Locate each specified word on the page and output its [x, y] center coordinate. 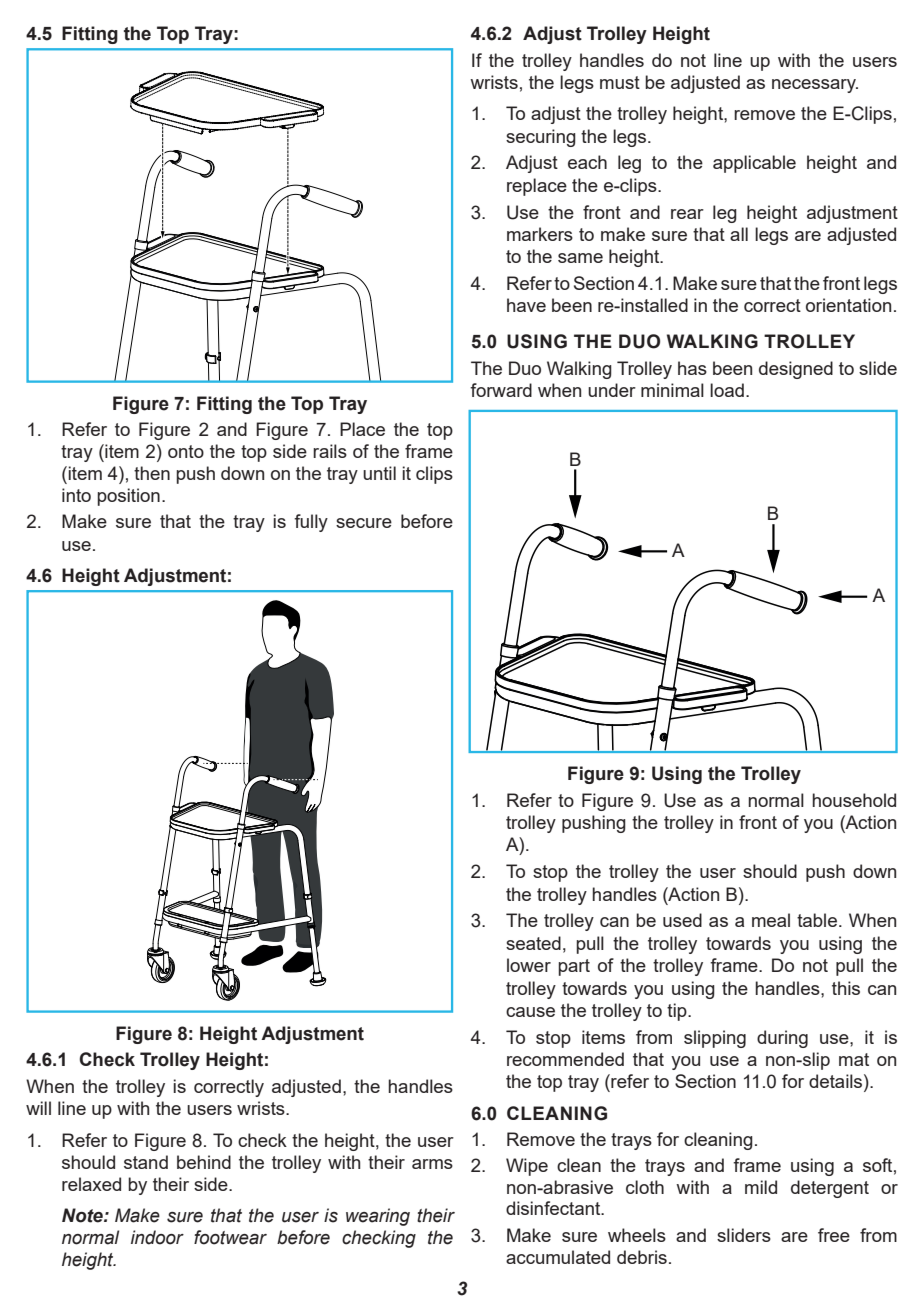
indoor [157, 1237]
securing [541, 138]
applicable [754, 164]
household [854, 800]
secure [364, 523]
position [128, 497]
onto [186, 451]
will [38, 1108]
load [727, 390]
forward [501, 390]
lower [529, 965]
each [587, 162]
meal [771, 920]
